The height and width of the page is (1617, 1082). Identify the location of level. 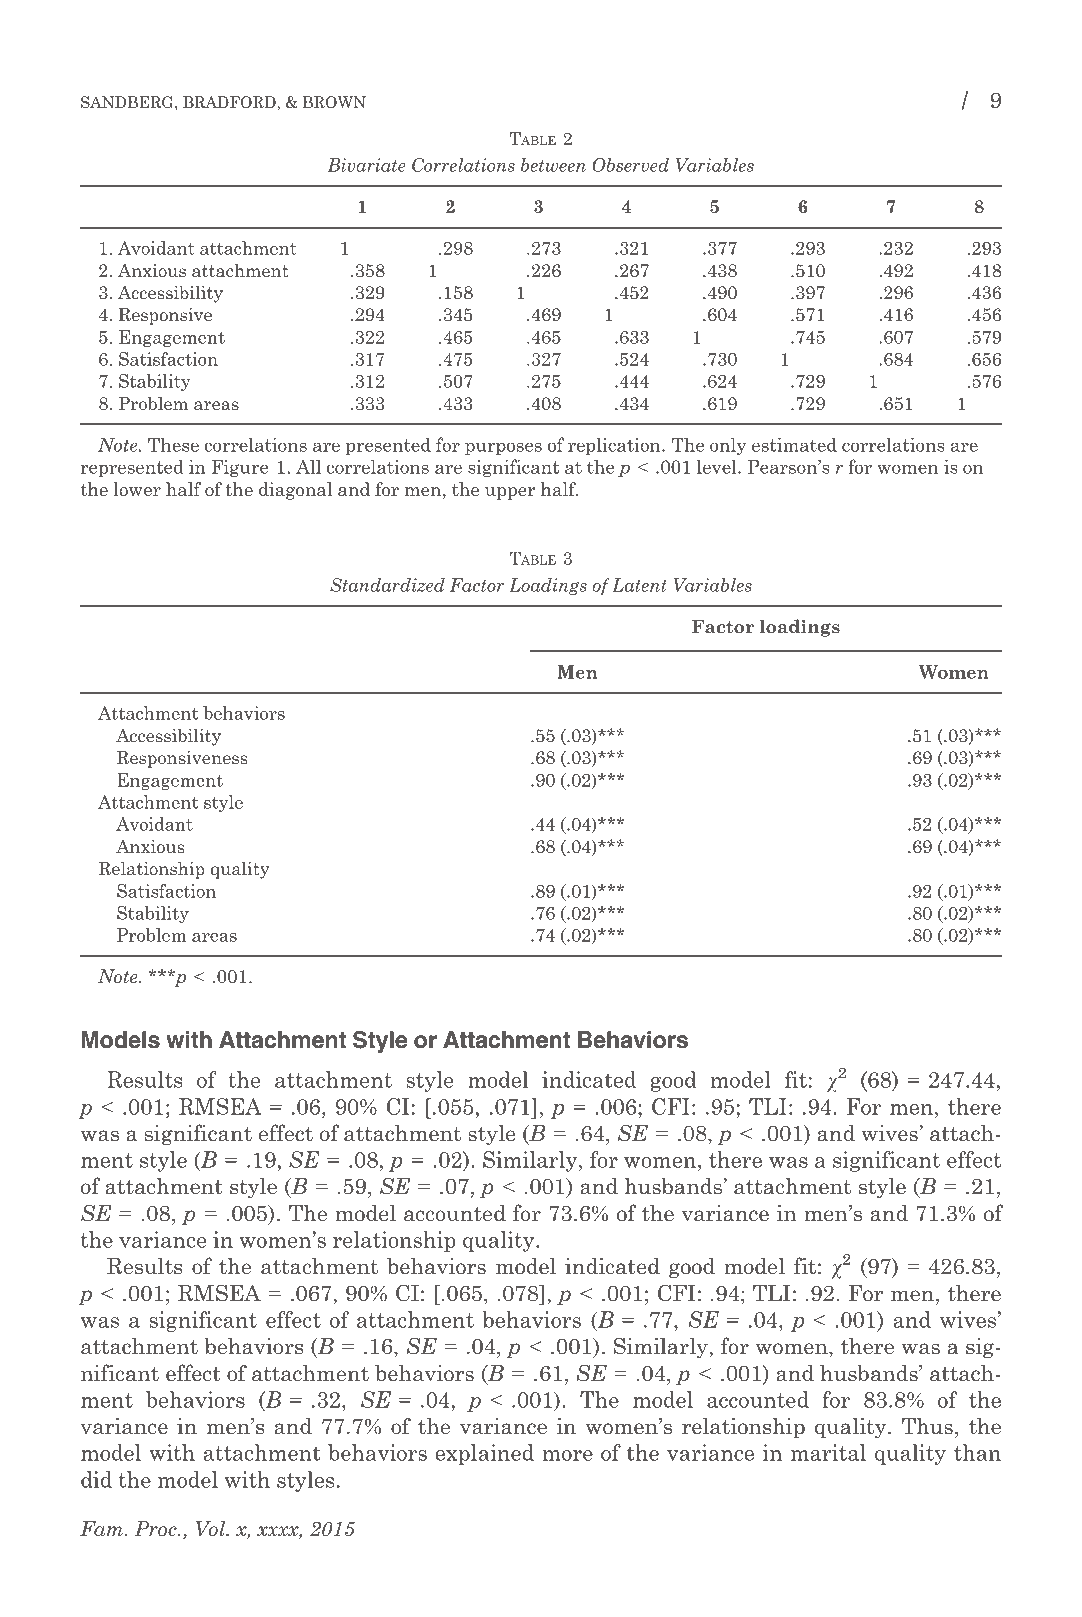
(718, 466).
